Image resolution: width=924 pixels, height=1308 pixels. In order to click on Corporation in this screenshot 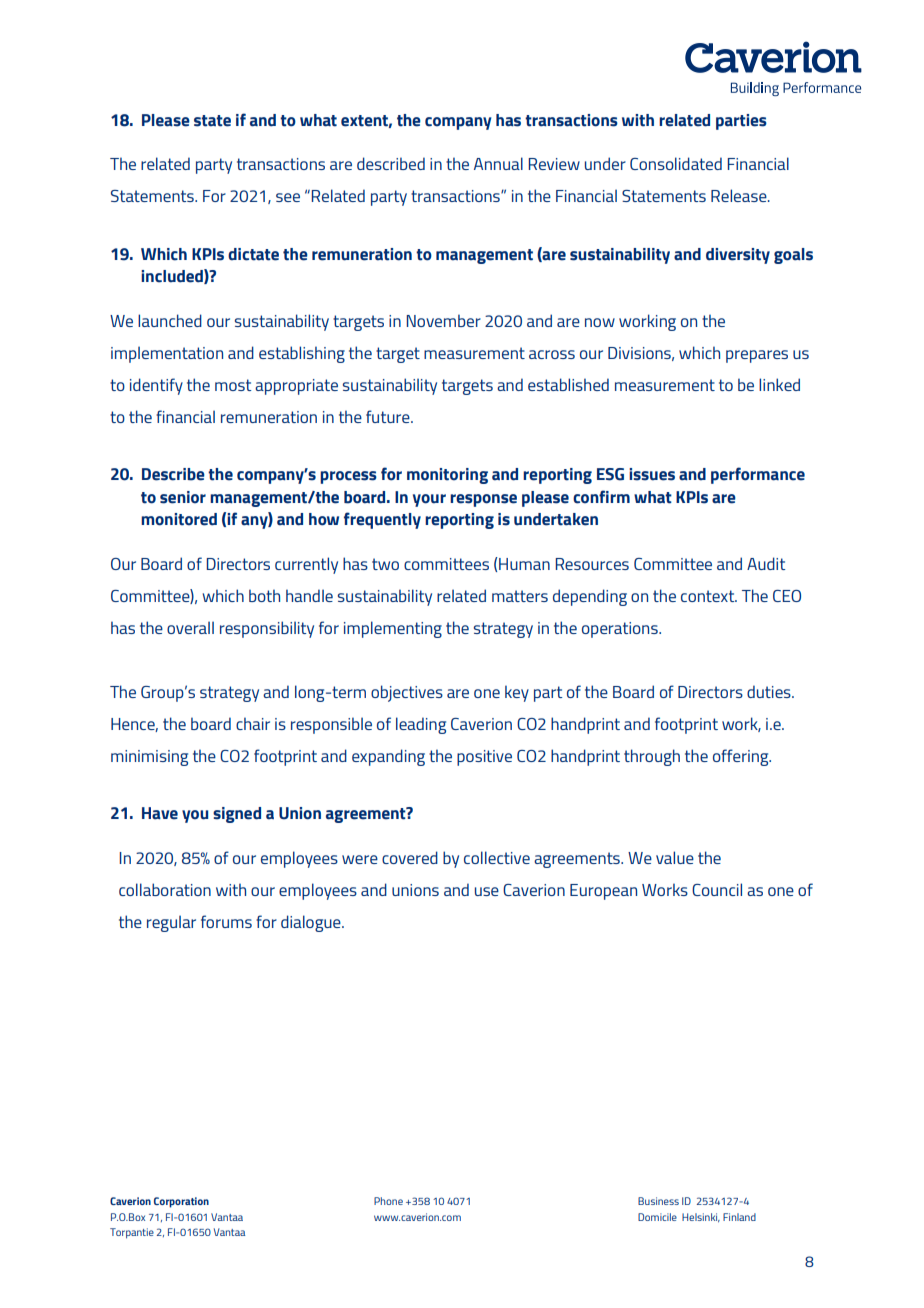, I will do `click(181, 1202)`.
